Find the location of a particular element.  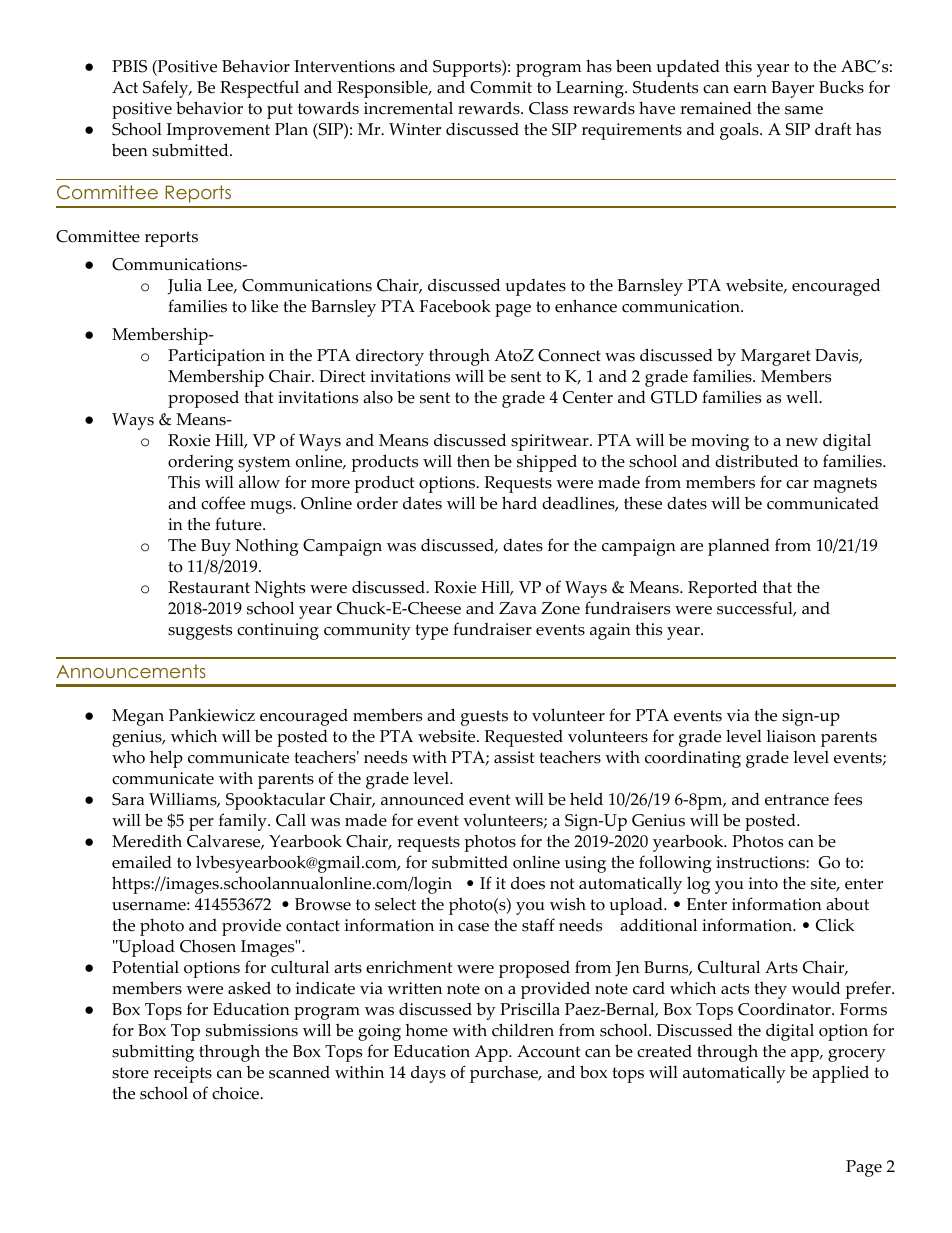

Bayer is located at coordinates (792, 89).
